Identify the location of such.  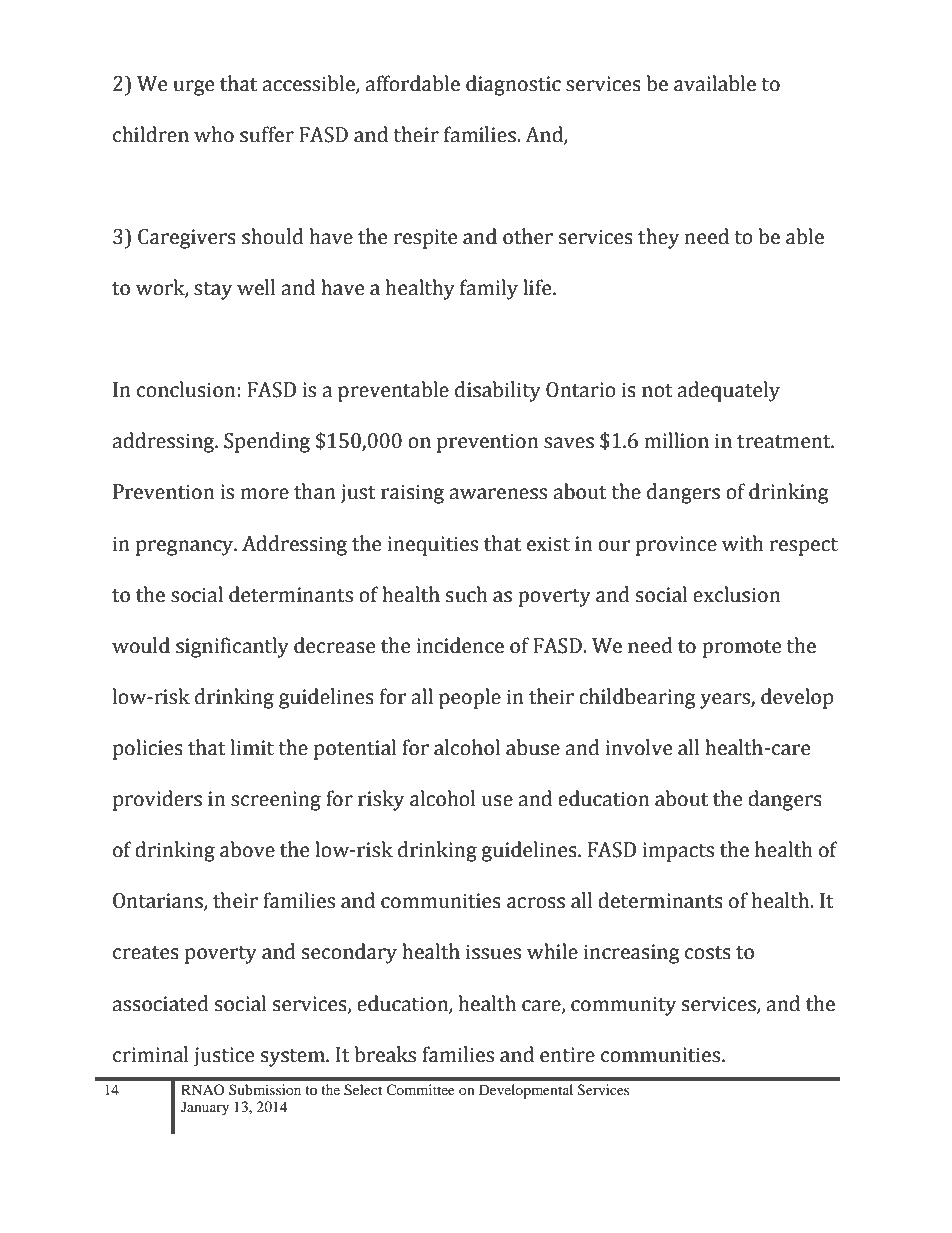
(467, 594).
